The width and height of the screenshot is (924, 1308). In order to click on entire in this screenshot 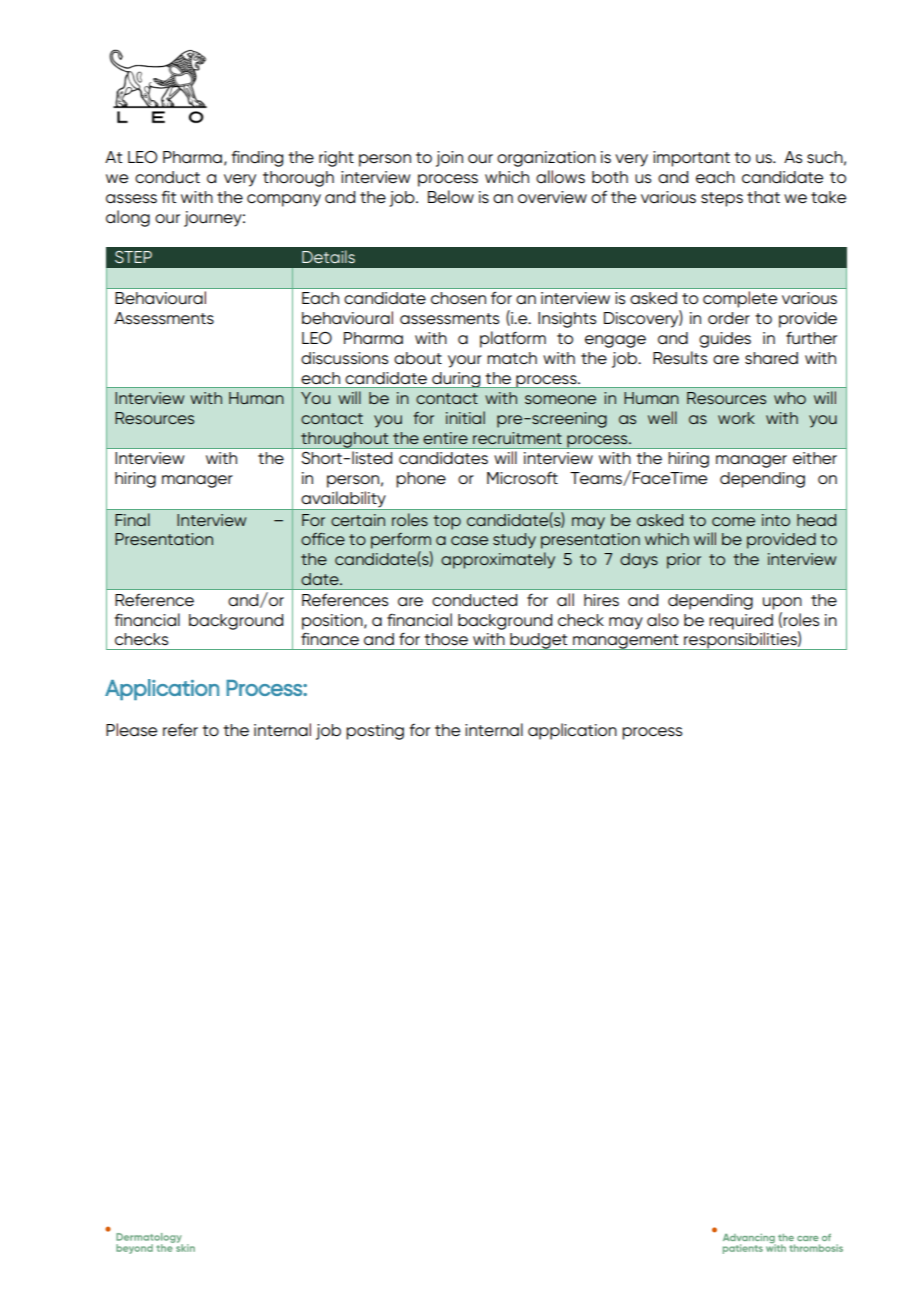, I will do `click(445, 438)`.
